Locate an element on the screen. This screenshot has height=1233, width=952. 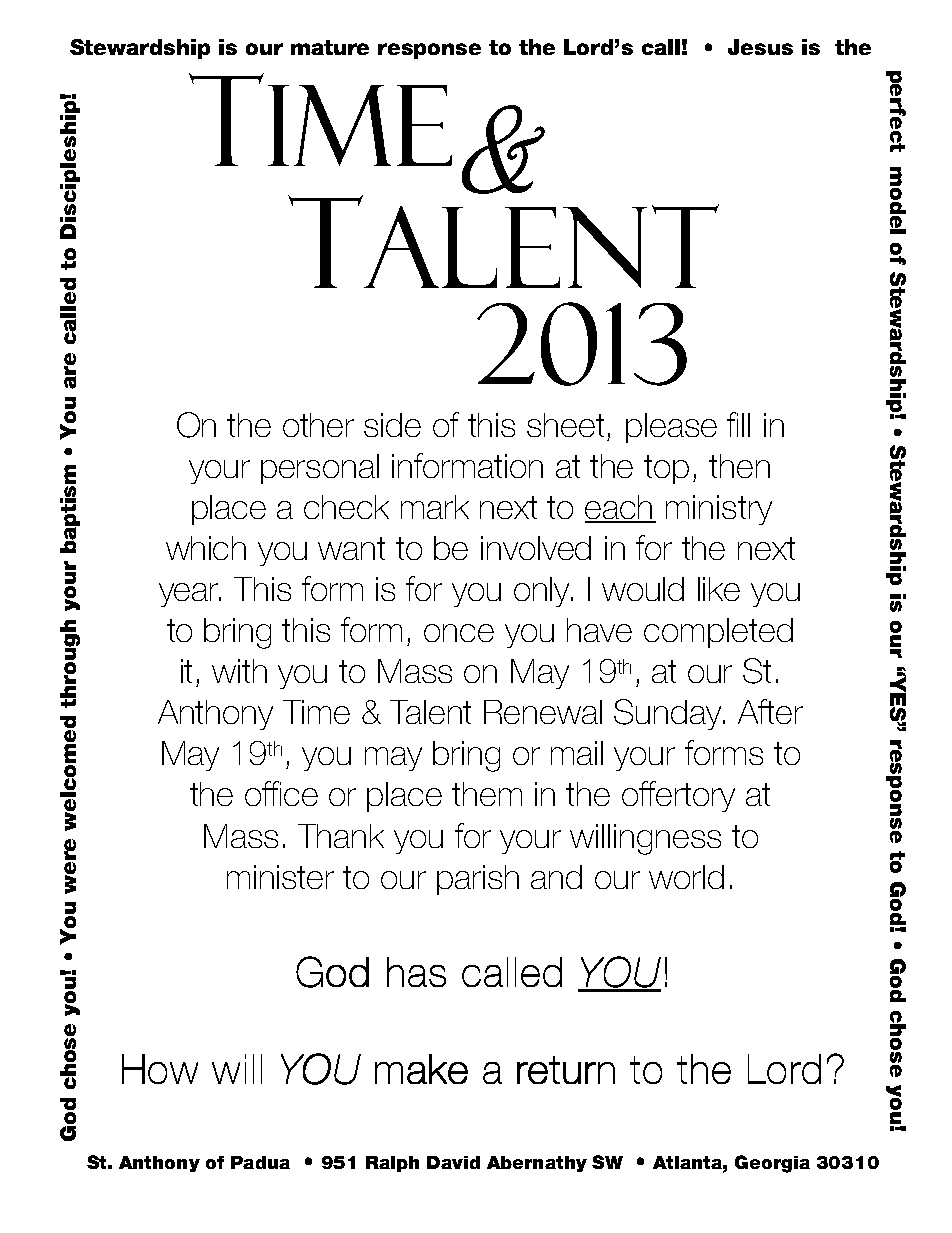
other is located at coordinates (318, 425).
